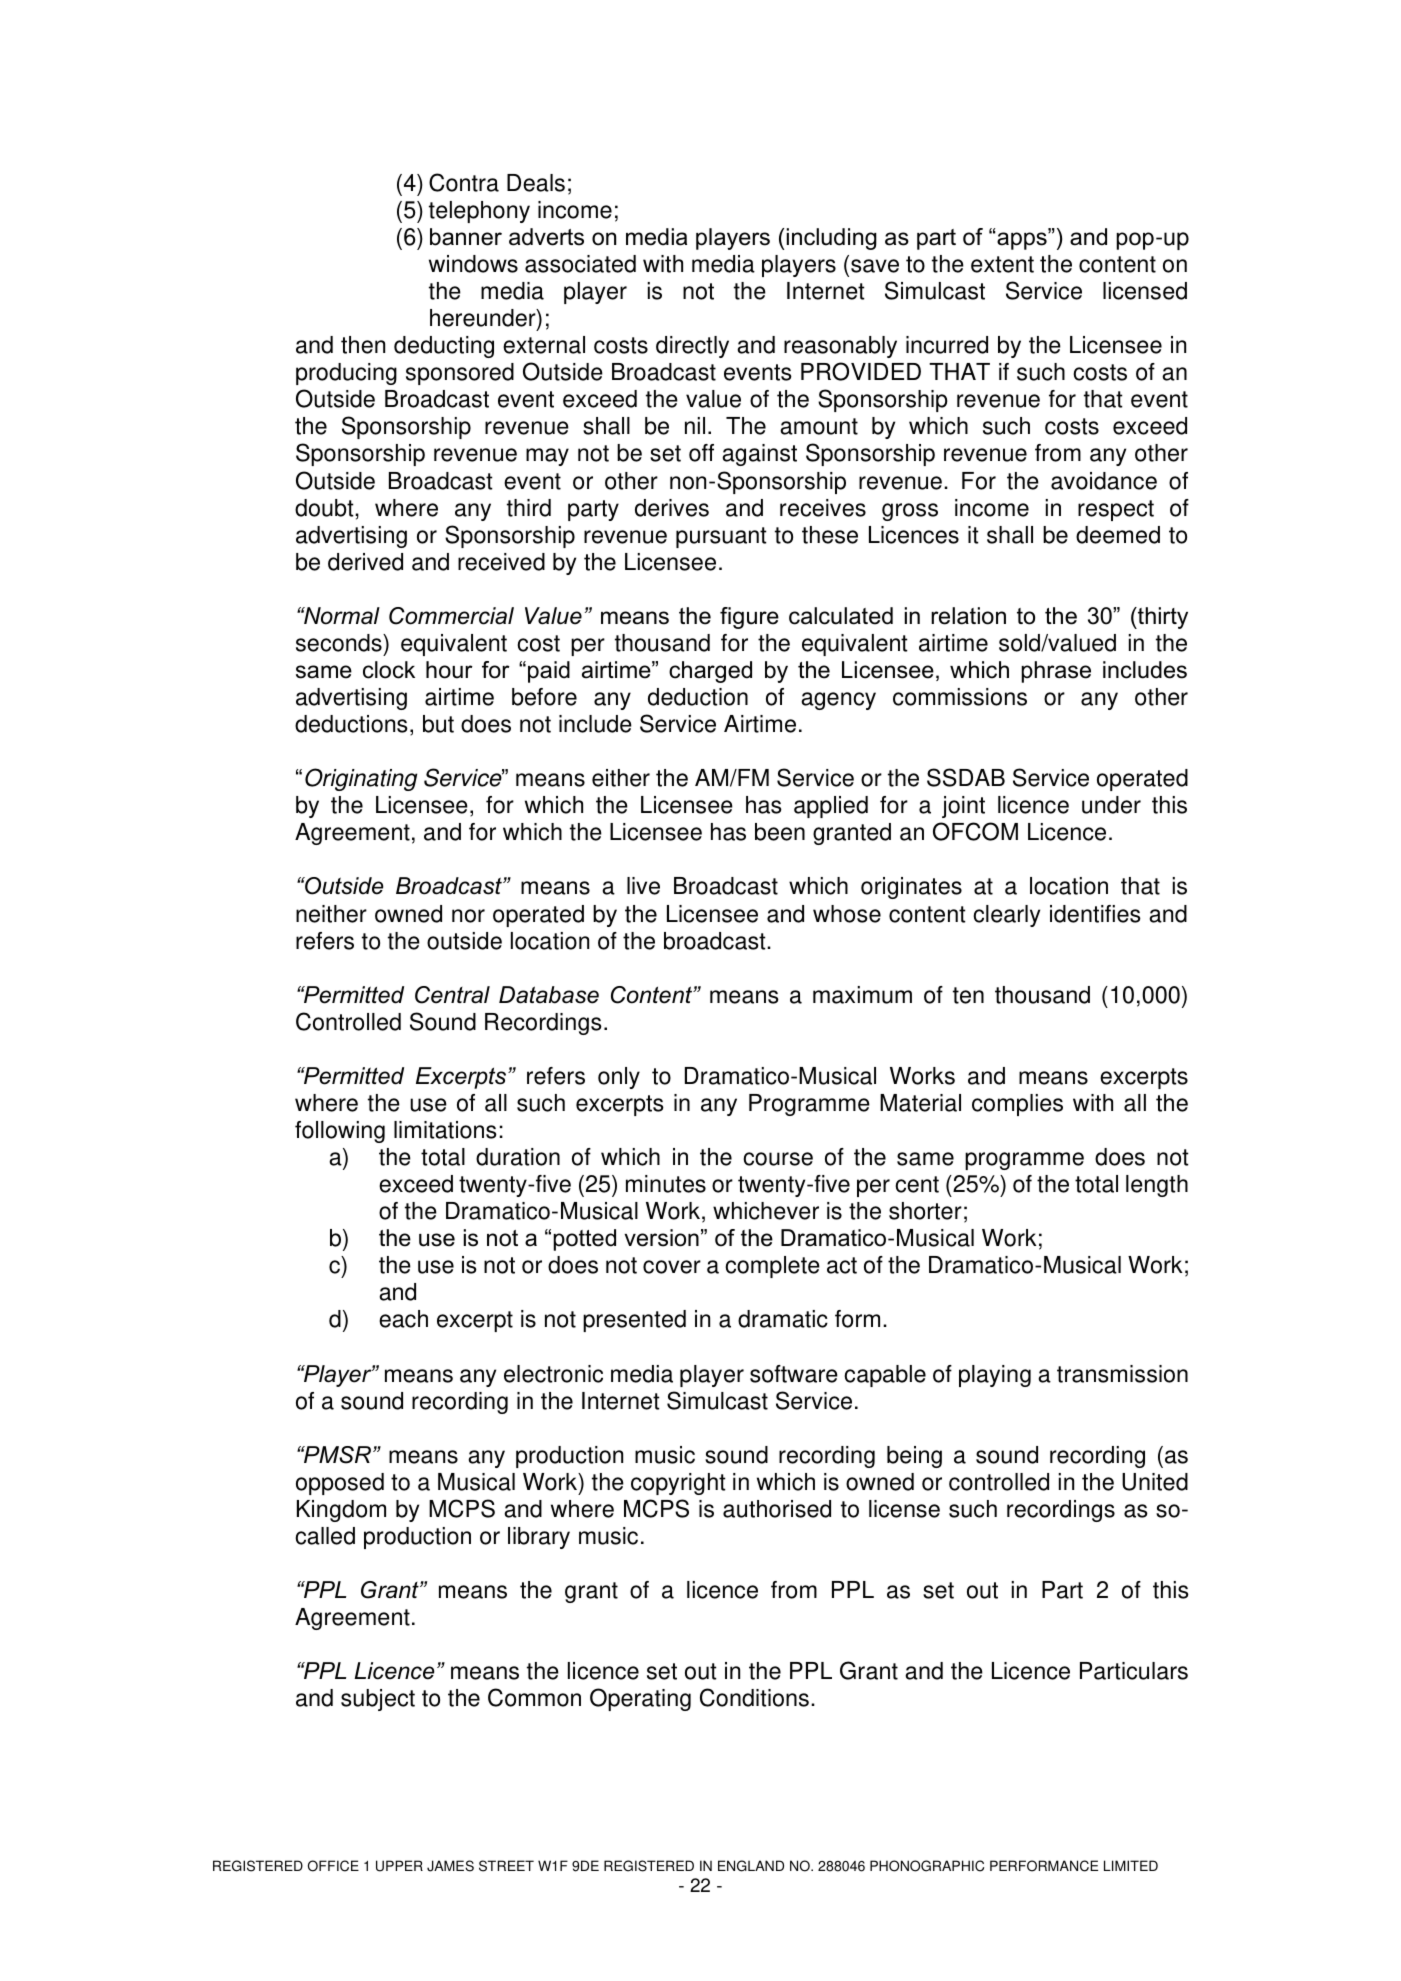 The image size is (1401, 1981). I want to click on pursuant, so click(721, 537).
